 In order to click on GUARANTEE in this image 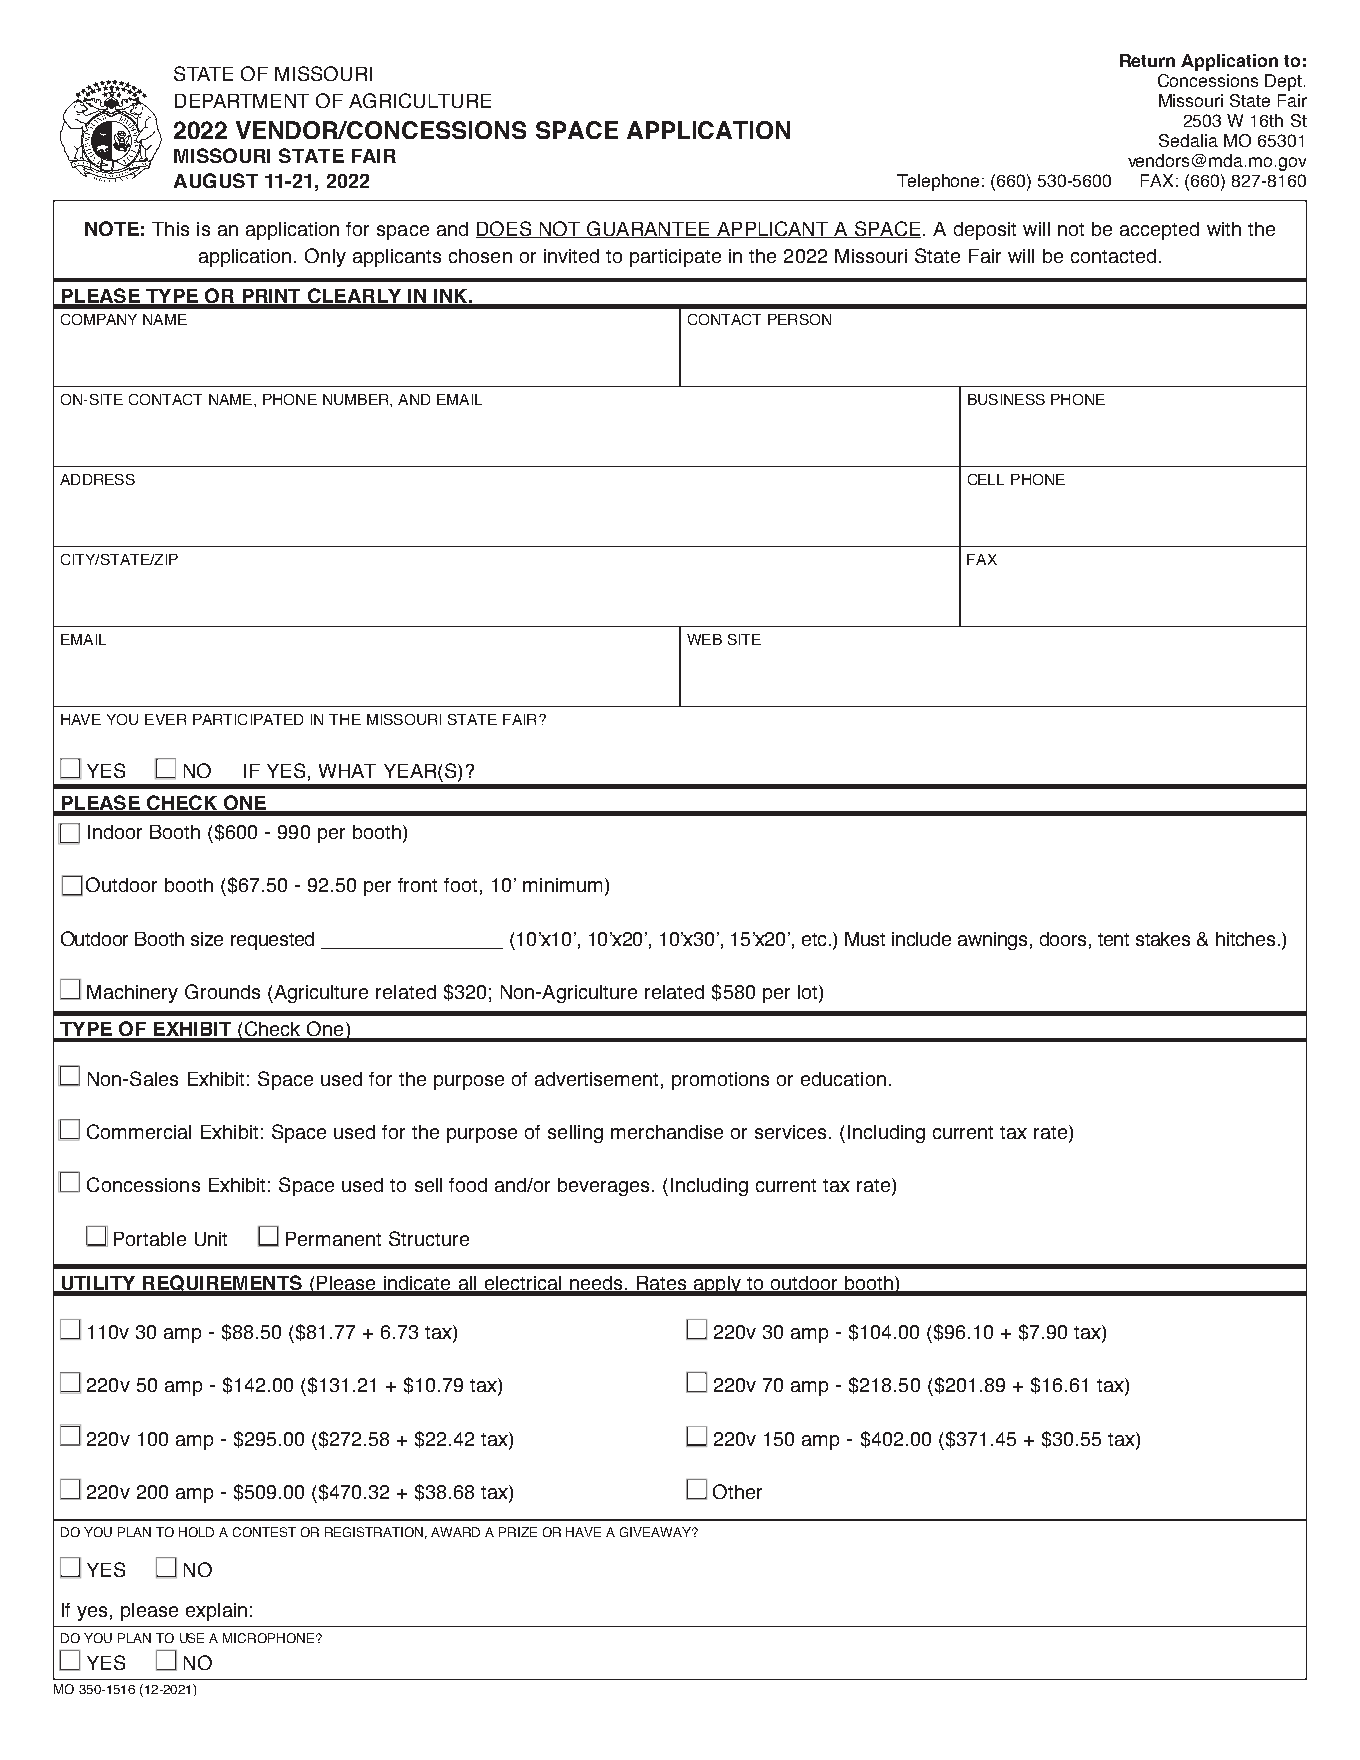, I will do `click(648, 229)`.
